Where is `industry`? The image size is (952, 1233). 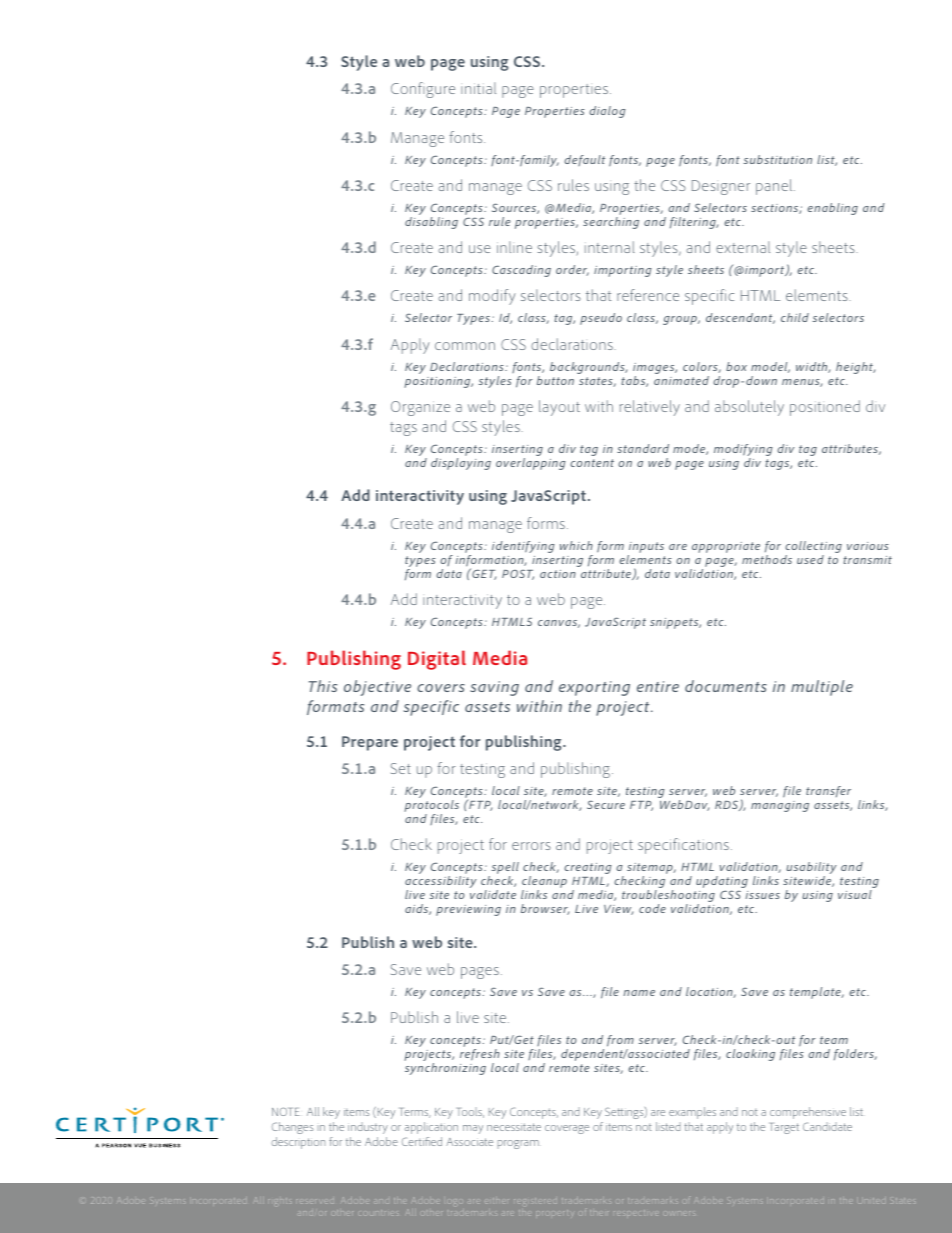
industry is located at coordinates (368, 1128).
